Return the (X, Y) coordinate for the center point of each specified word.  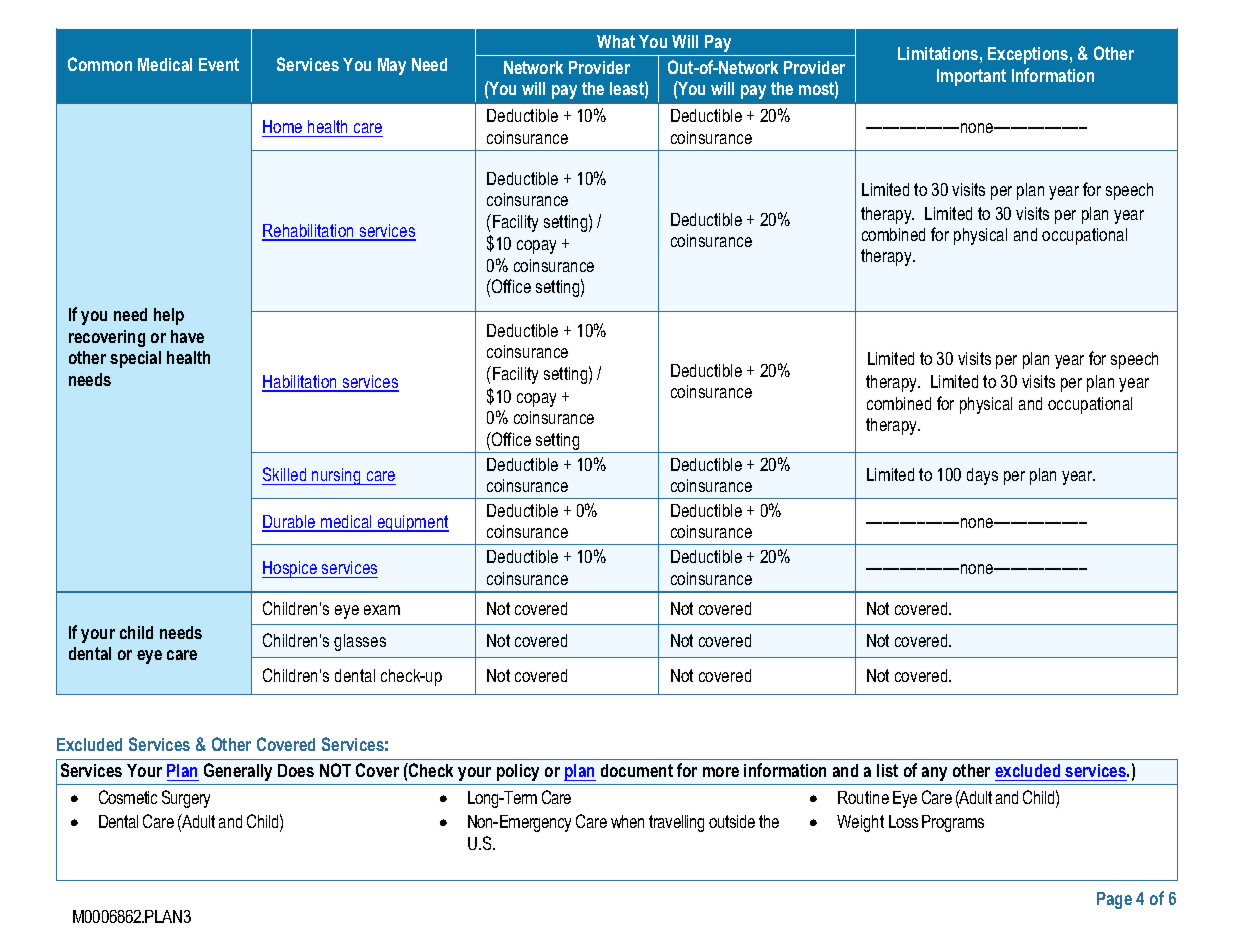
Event (219, 64)
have (187, 336)
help (169, 316)
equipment (412, 523)
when (627, 821)
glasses (360, 642)
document (637, 770)
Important (971, 77)
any (934, 774)
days (982, 476)
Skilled (285, 476)
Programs (953, 823)
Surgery (186, 799)
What (616, 41)
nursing (336, 476)
